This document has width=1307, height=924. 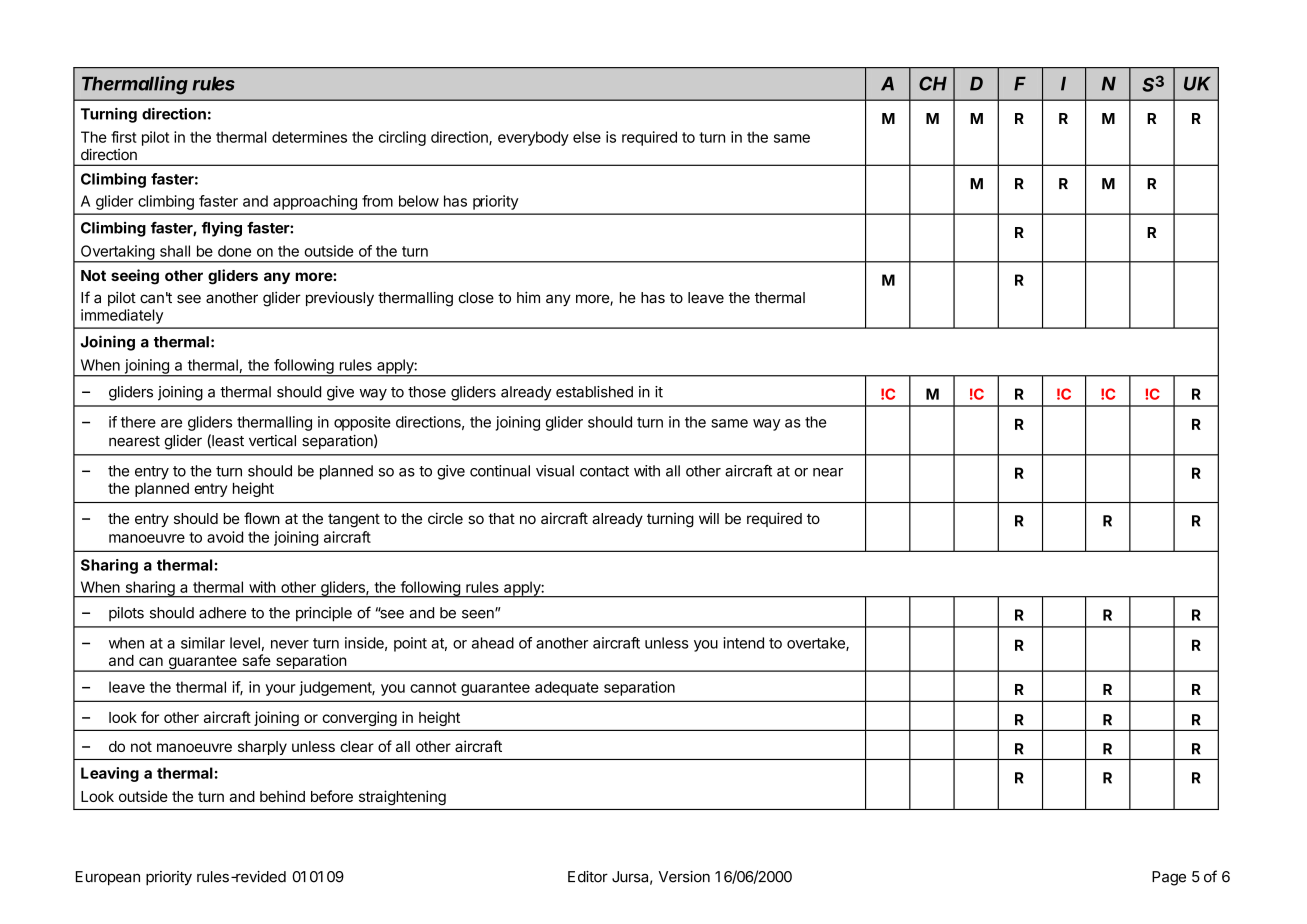 What do you see at coordinates (709, 518) in the document?
I see `will` at bounding box center [709, 518].
